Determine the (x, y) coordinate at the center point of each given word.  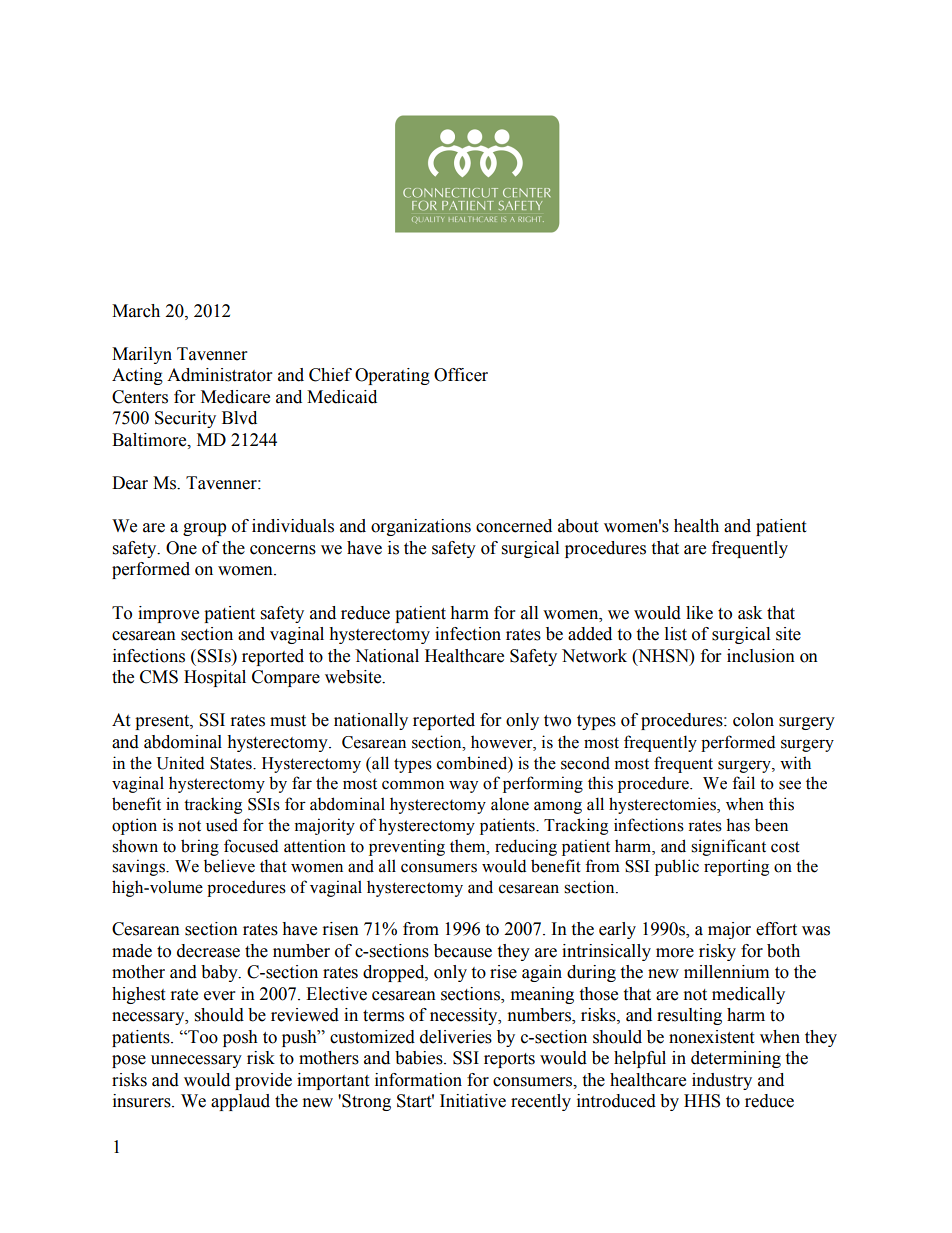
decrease (208, 951)
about (578, 526)
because (463, 951)
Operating (392, 376)
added (590, 634)
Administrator (219, 375)
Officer (461, 375)
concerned (514, 526)
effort (776, 929)
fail (743, 783)
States (232, 763)
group (204, 529)
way (463, 786)
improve (168, 614)
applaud (240, 1102)
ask (750, 613)
